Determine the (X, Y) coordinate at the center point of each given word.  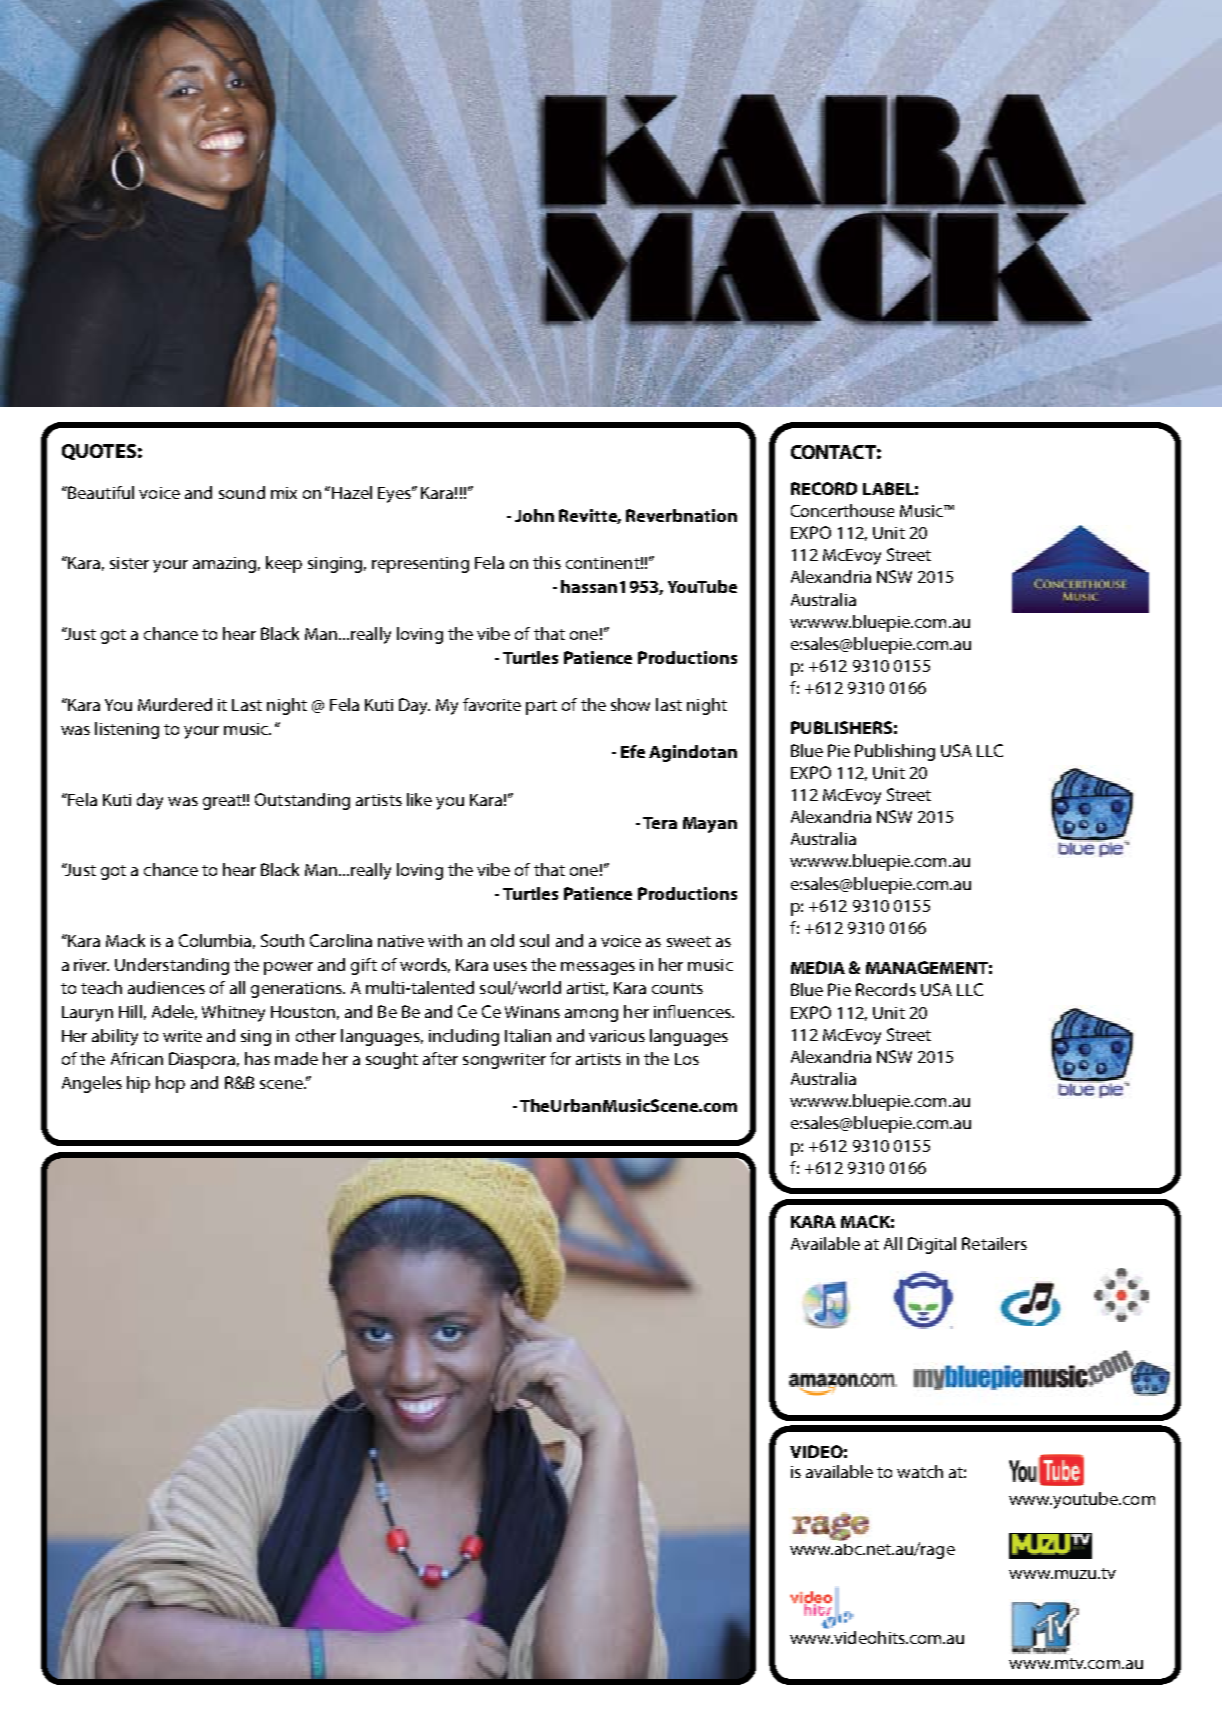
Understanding (172, 966)
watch (920, 1471)
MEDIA (818, 967)
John (534, 515)
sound (242, 492)
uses (510, 966)
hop (170, 1084)
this (547, 562)
